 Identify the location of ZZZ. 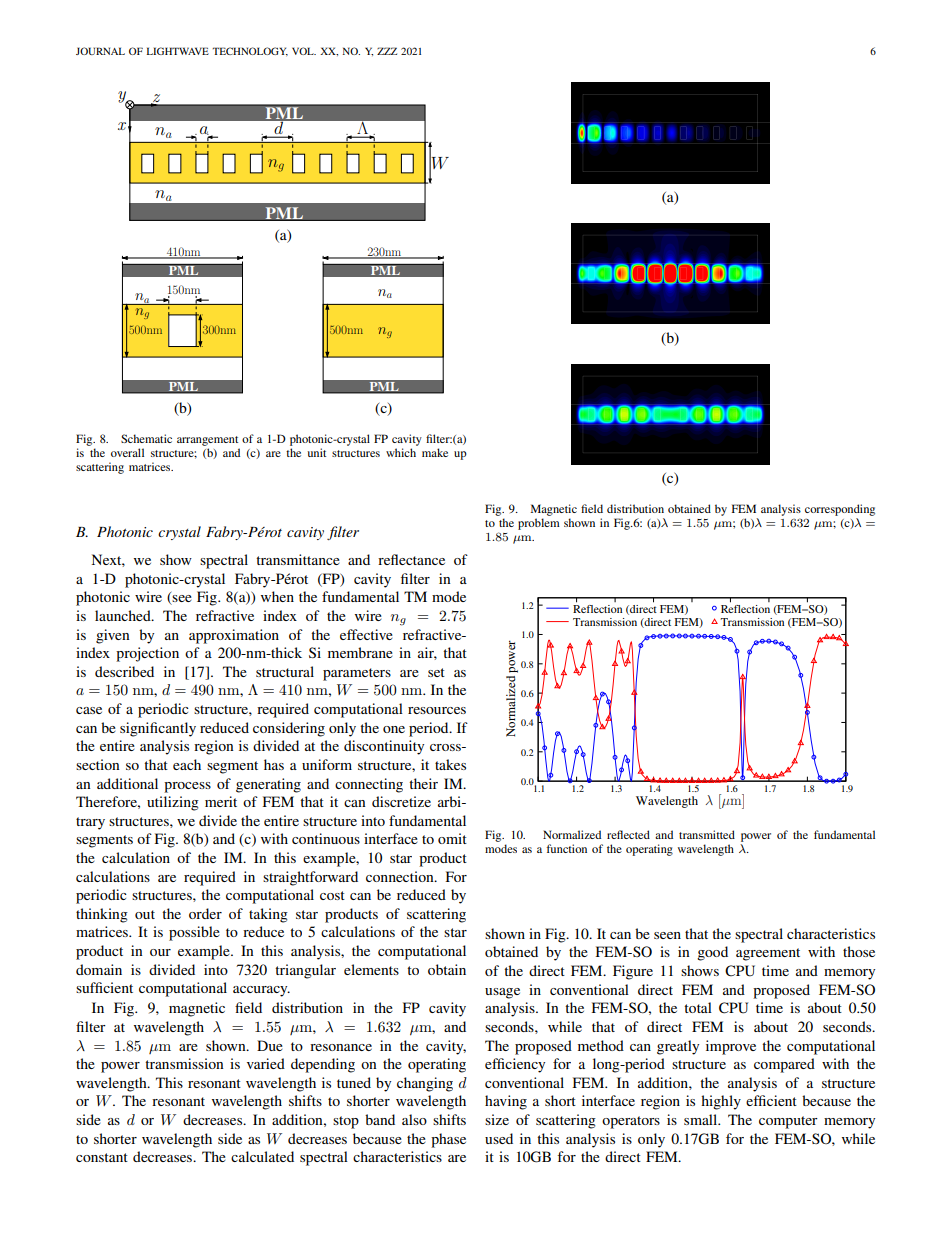
(387, 51).
